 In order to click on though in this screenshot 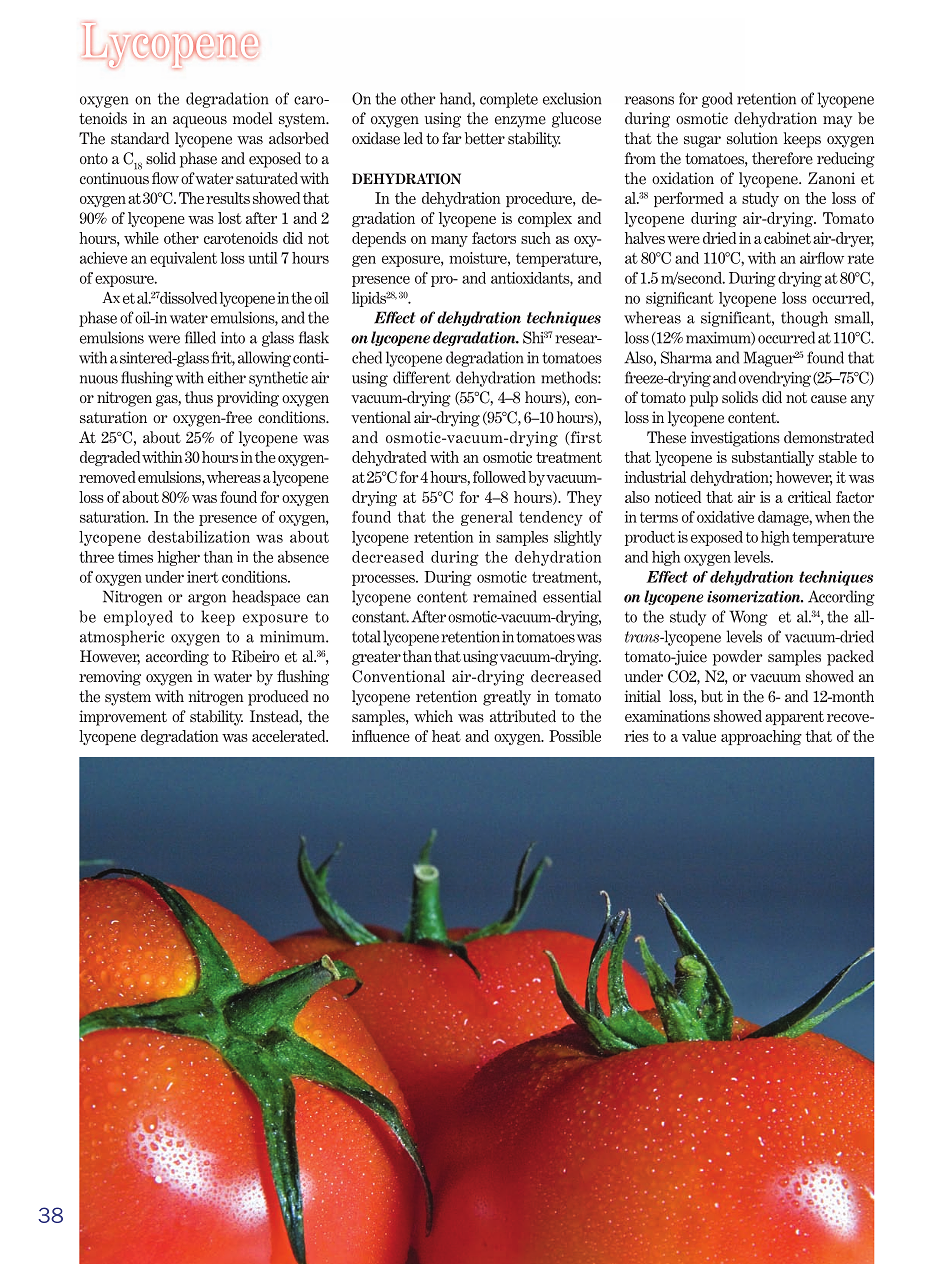, I will do `click(804, 319)`.
